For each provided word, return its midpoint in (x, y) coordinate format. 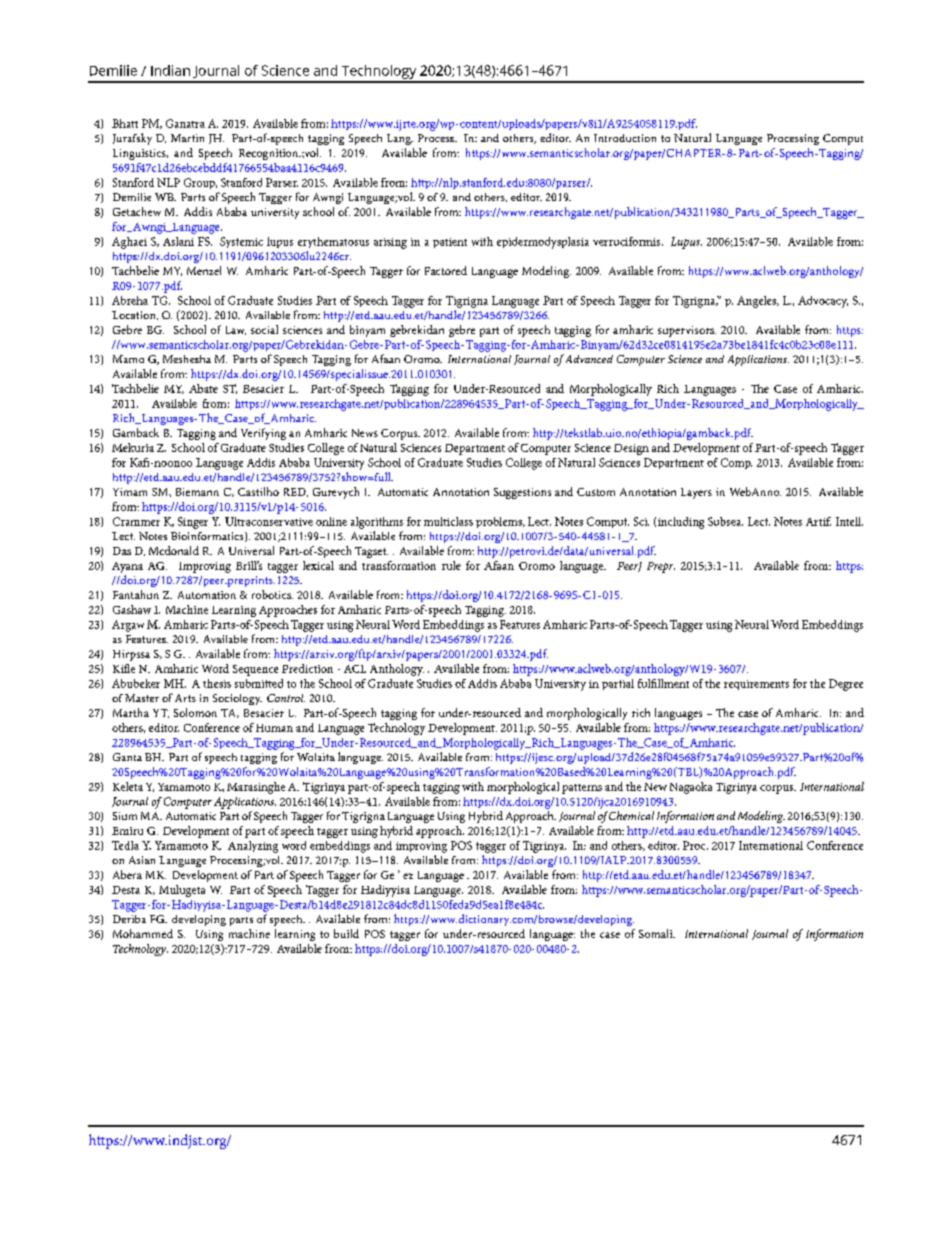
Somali (657, 933)
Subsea (725, 521)
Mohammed (143, 933)
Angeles (757, 302)
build (346, 933)
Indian (170, 70)
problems (500, 522)
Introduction (625, 138)
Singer (193, 523)
